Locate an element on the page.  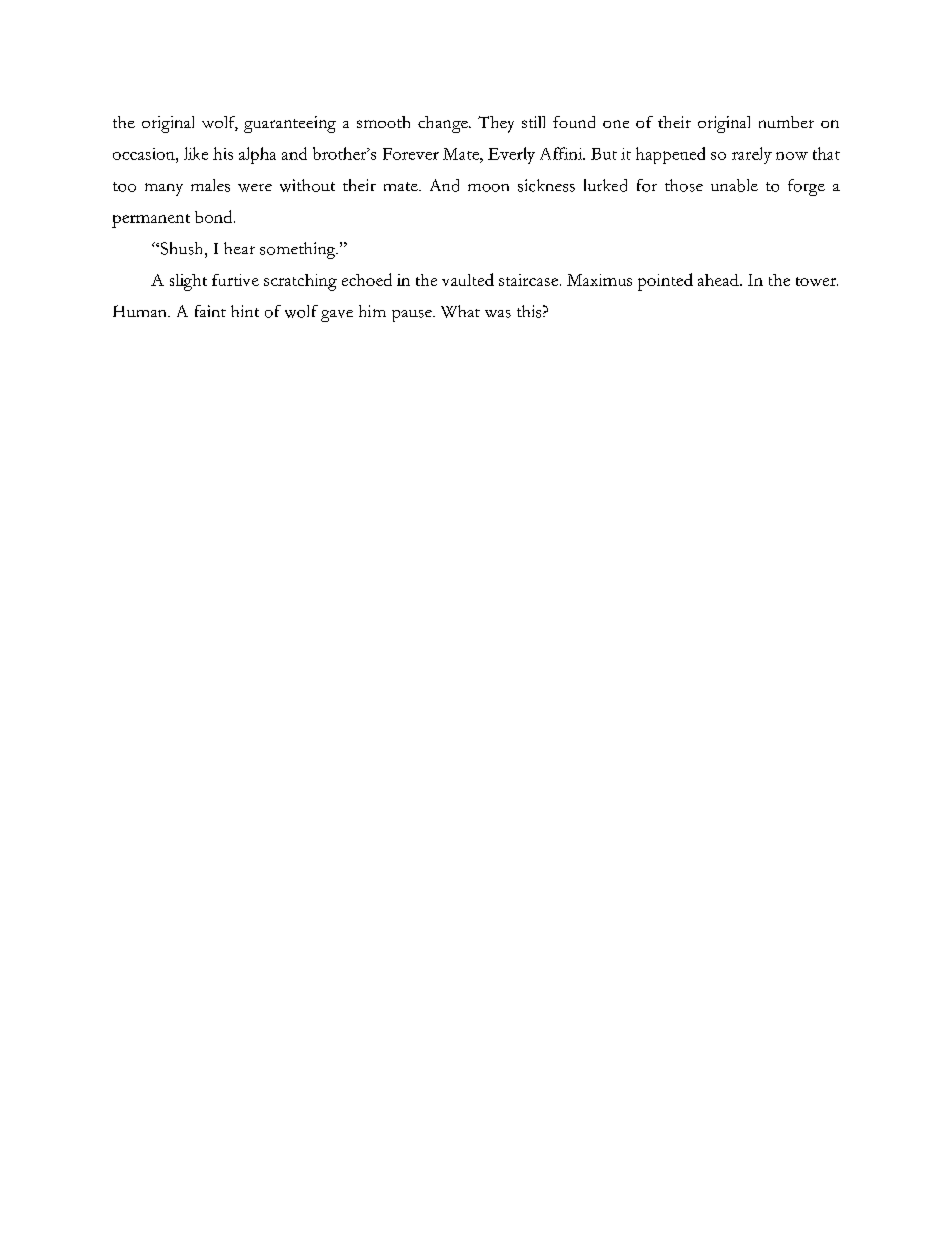
bond is located at coordinates (215, 216).
